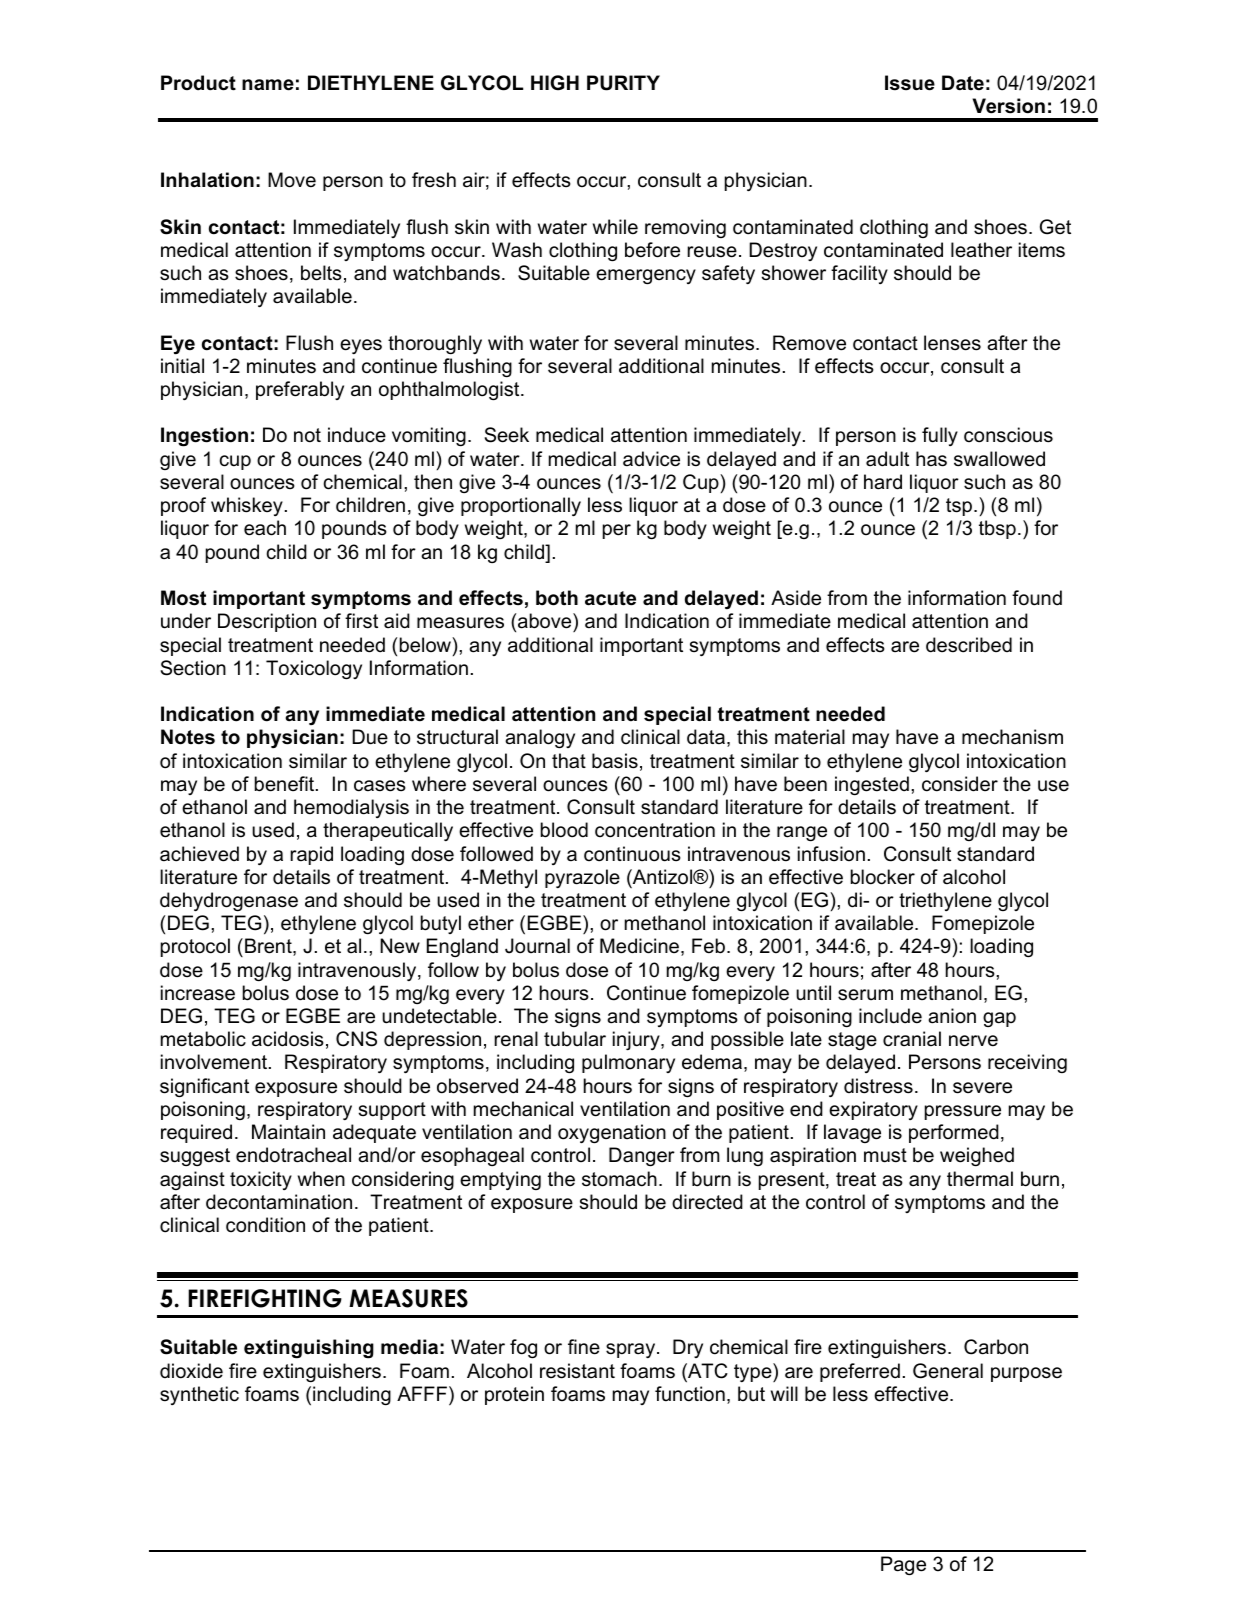 The image size is (1235, 1599). Describe the element at coordinates (288, 1039) in the image. I see `acidosis` at that location.
